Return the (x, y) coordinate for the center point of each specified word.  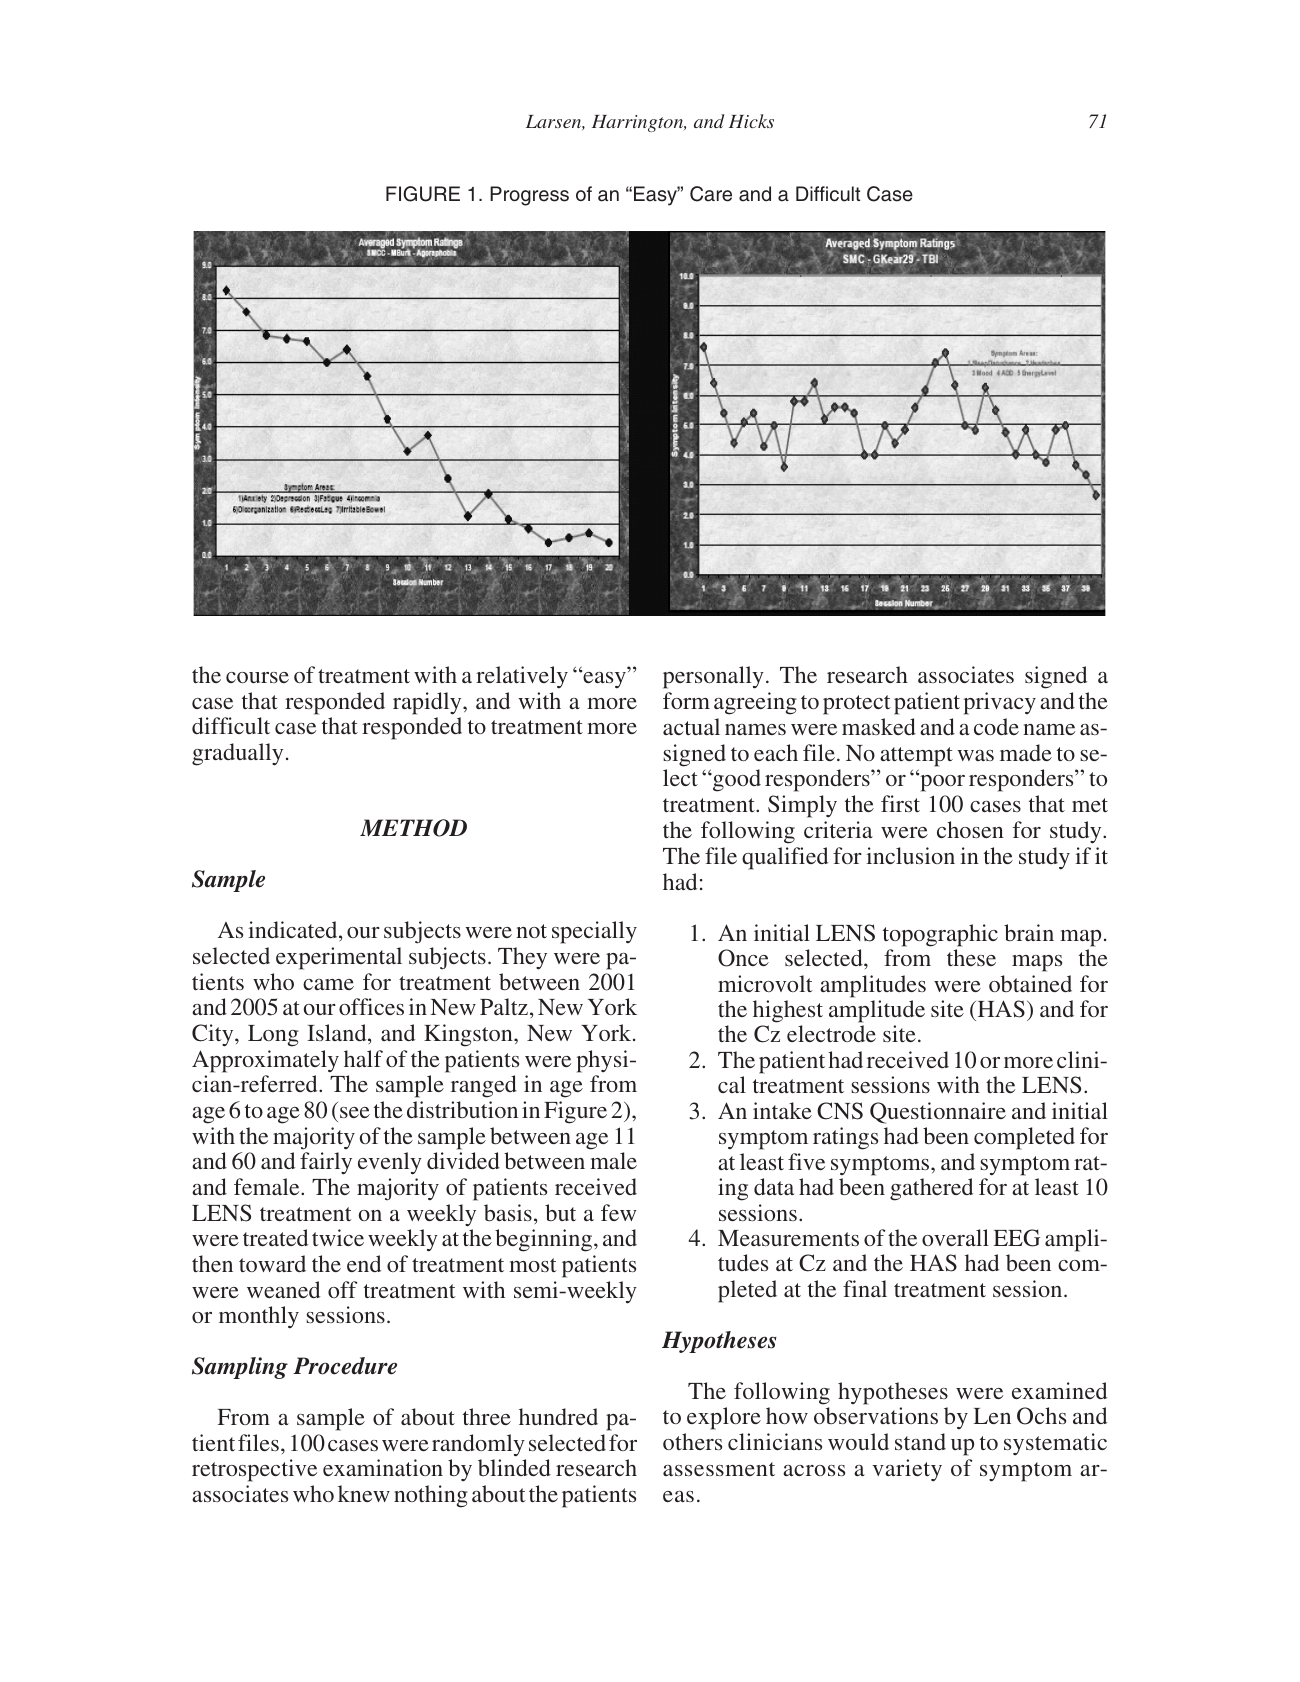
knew (364, 1493)
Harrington (639, 123)
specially (594, 932)
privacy (1000, 703)
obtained (1030, 983)
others (692, 1441)
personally (713, 677)
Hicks (751, 121)
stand (920, 1441)
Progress (529, 196)
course (257, 677)
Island (338, 1032)
